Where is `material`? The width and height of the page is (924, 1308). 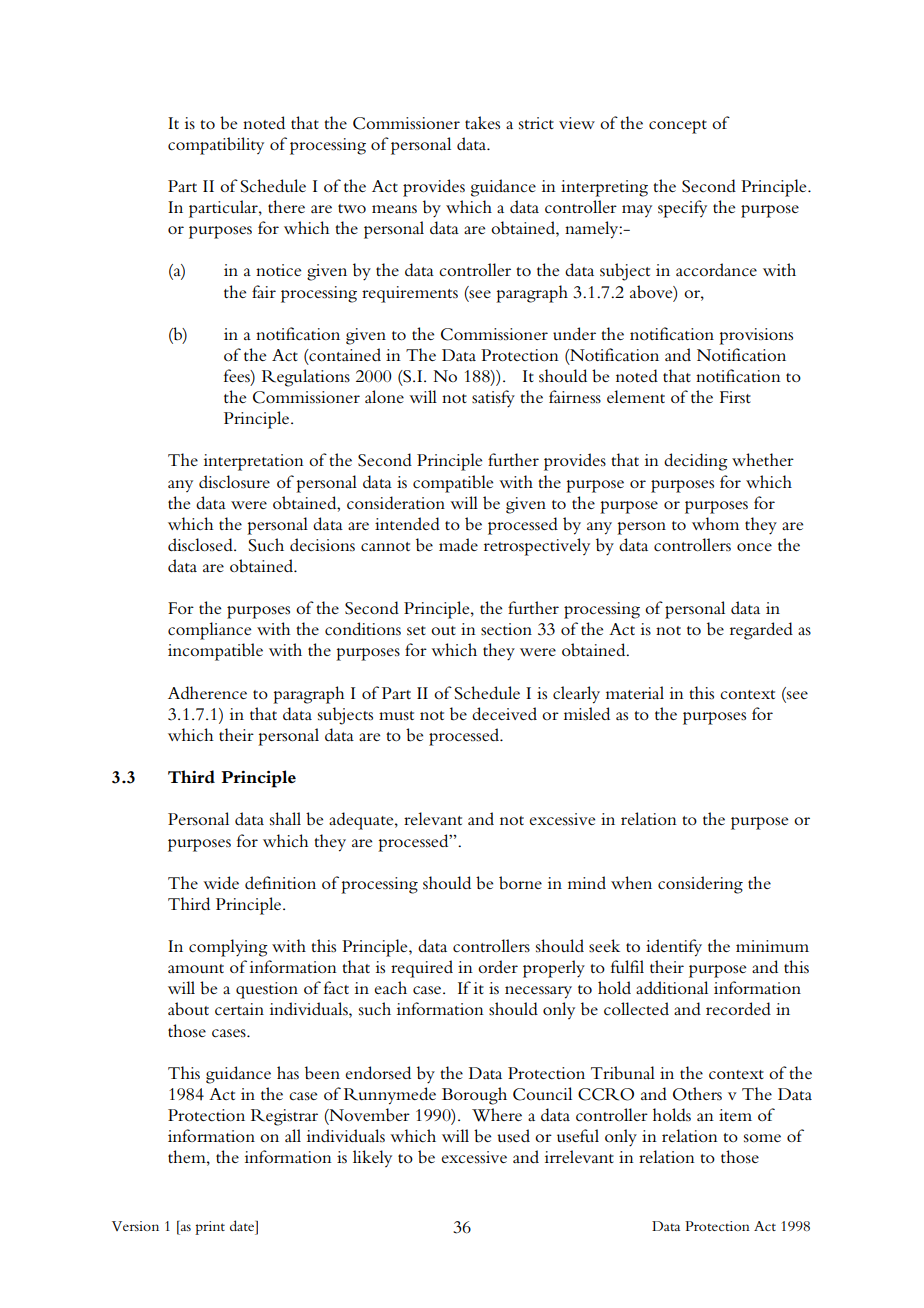 material is located at coordinates (635, 692).
